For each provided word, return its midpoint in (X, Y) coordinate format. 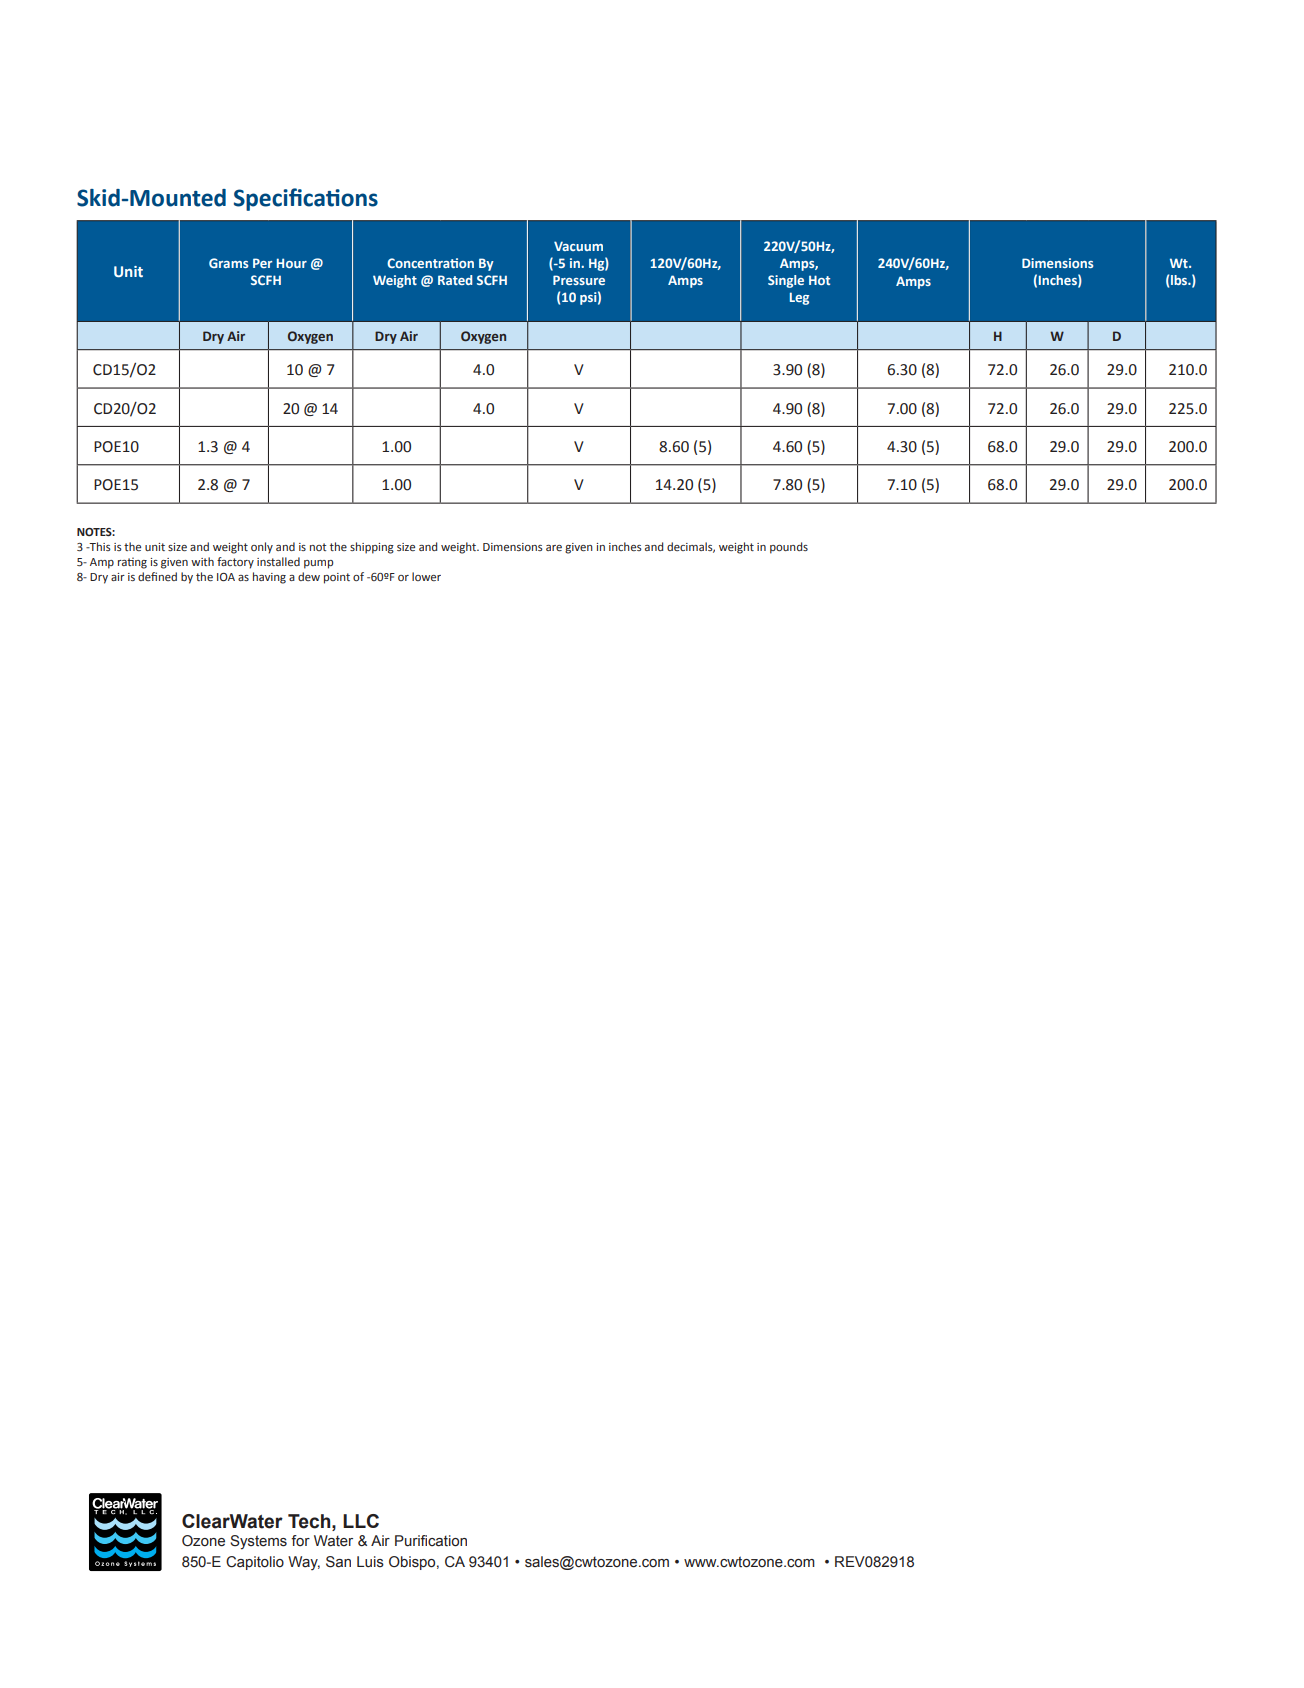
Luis (370, 1561)
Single (786, 281)
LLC (361, 1521)
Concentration (430, 263)
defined (157, 576)
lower (426, 576)
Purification (431, 1541)
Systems (258, 1542)
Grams (228, 263)
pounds (789, 548)
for (300, 1540)
